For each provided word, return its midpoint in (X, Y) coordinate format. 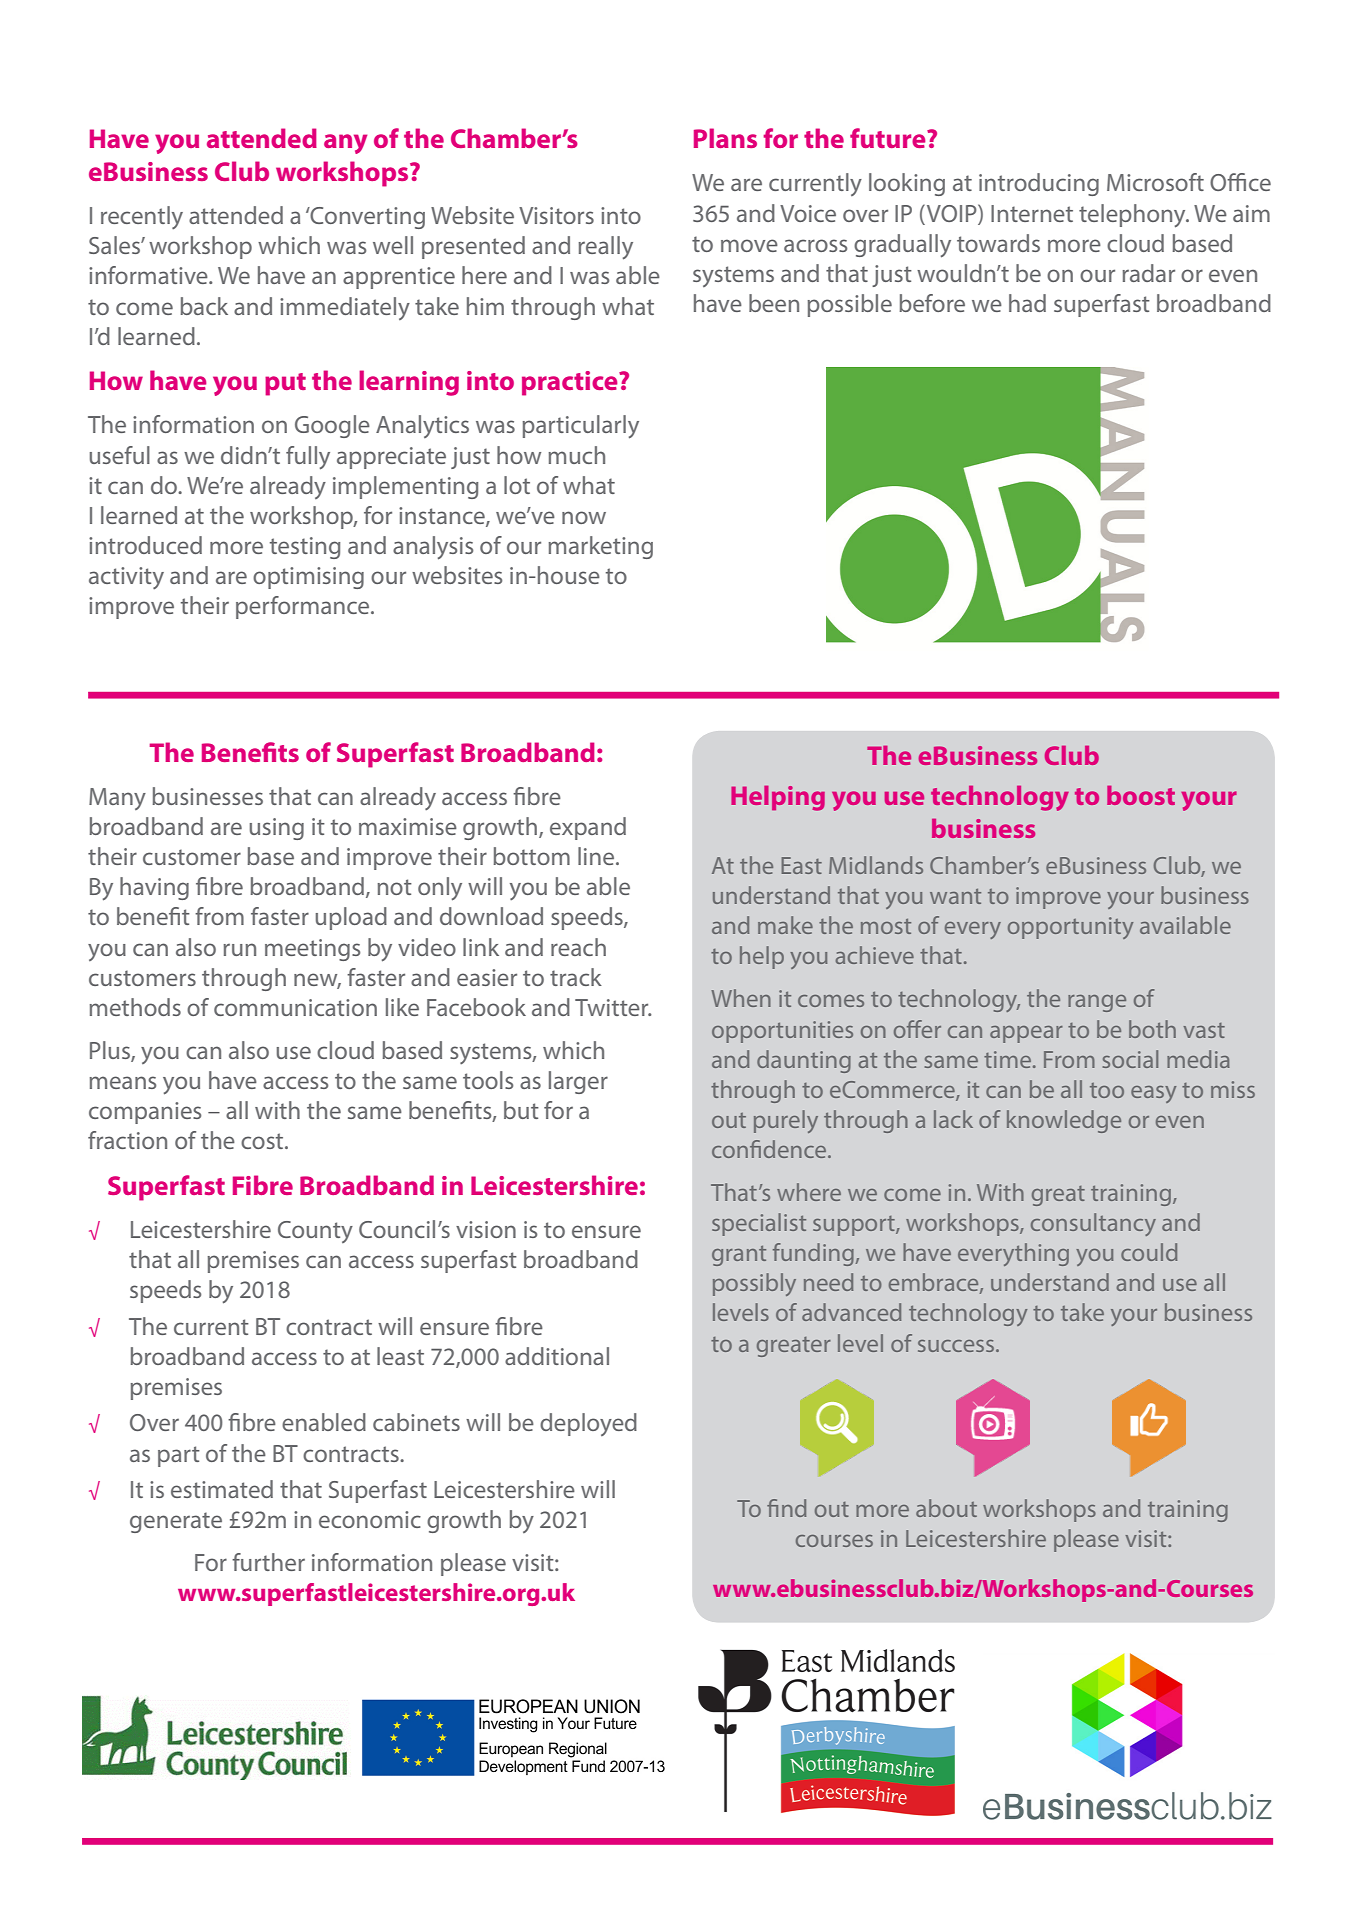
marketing (601, 547)
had (1027, 303)
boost (1141, 795)
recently (142, 218)
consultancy (1093, 1224)
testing (305, 548)
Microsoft (1155, 182)
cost (263, 1141)
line (597, 856)
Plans (725, 138)
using (277, 829)
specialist (759, 1224)
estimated (222, 1489)
